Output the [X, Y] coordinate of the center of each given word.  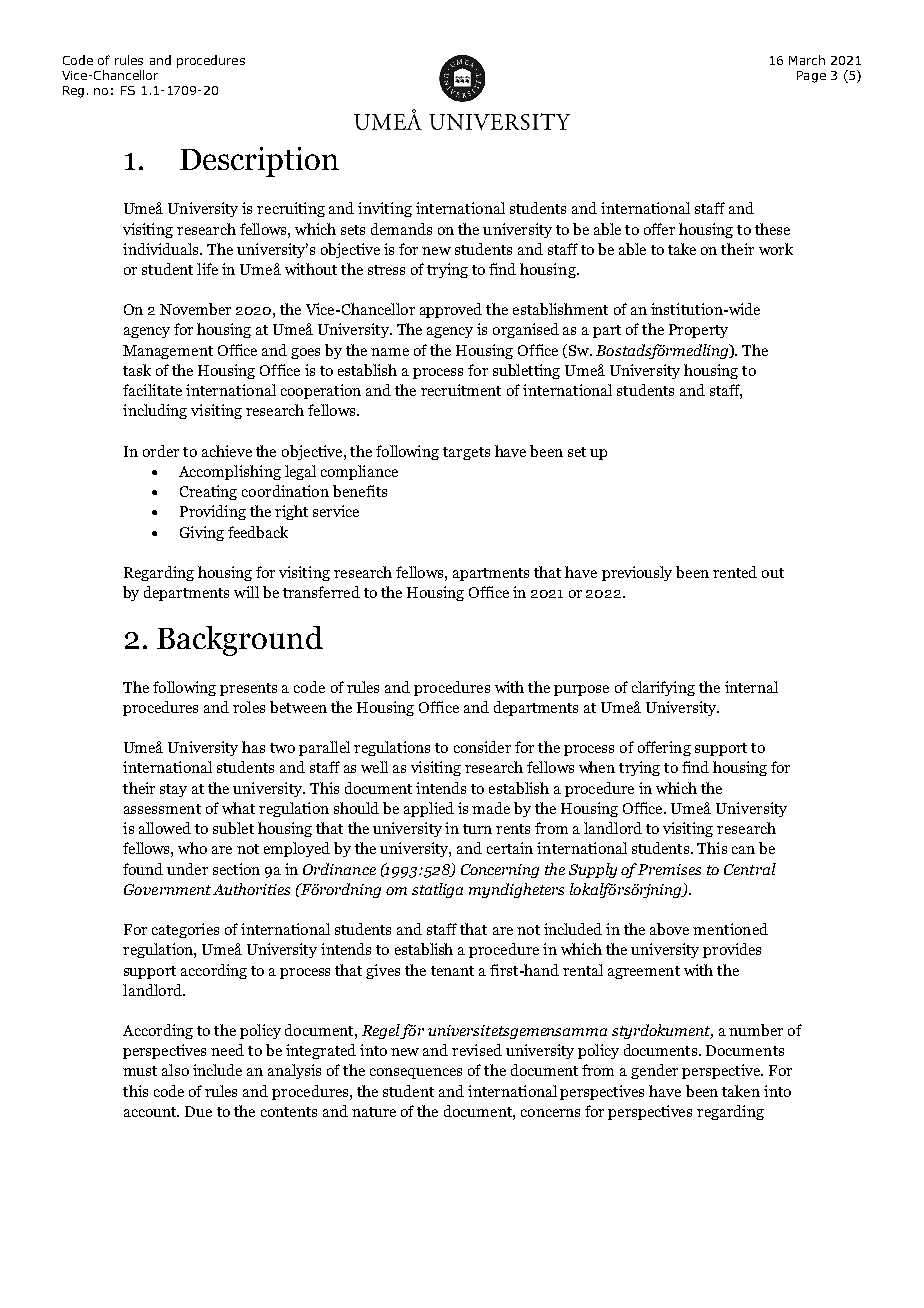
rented [735, 572]
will [246, 592]
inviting [385, 209]
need [227, 1050]
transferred [321, 592]
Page [811, 77]
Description [259, 162]
